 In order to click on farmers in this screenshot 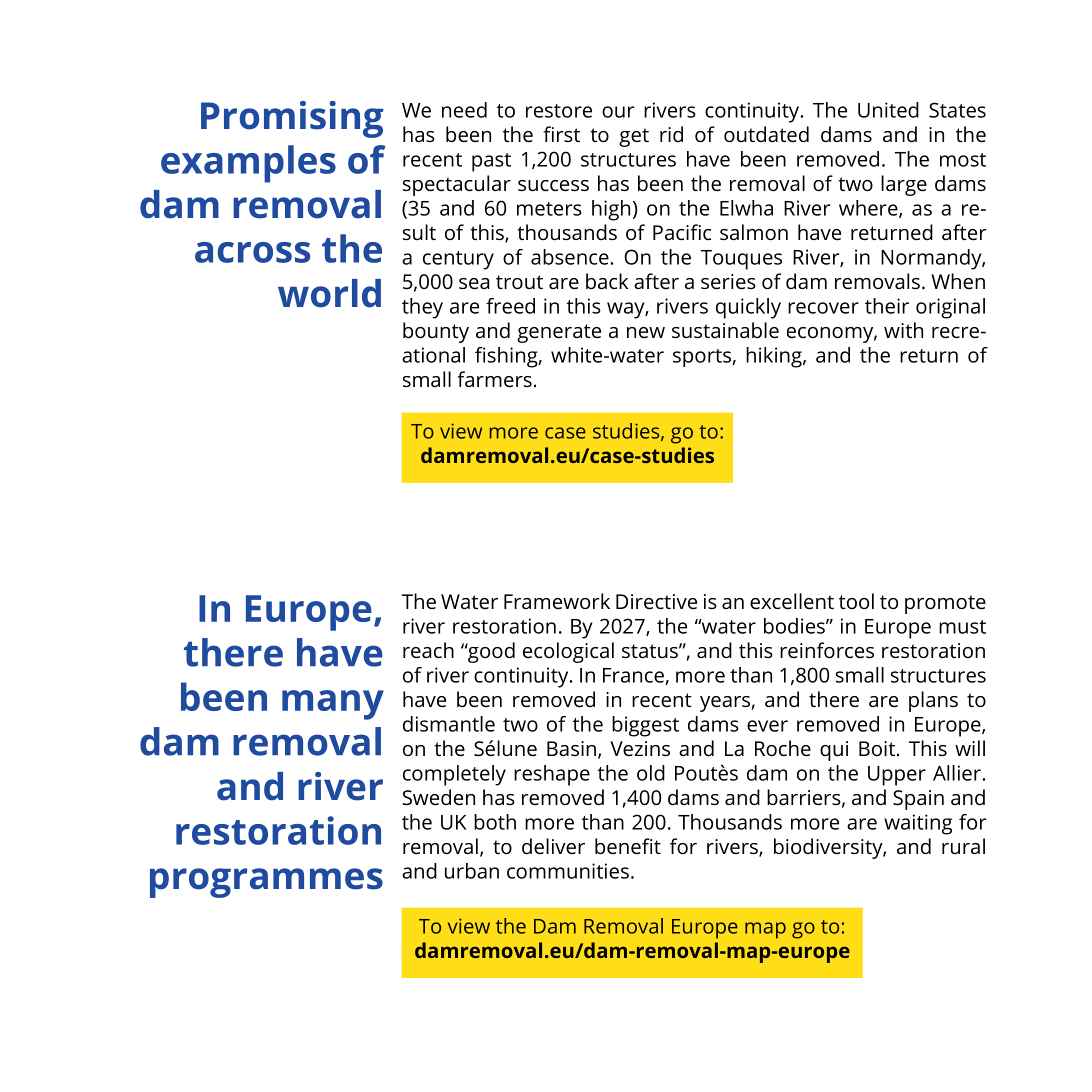, I will do `click(494, 379)`.
